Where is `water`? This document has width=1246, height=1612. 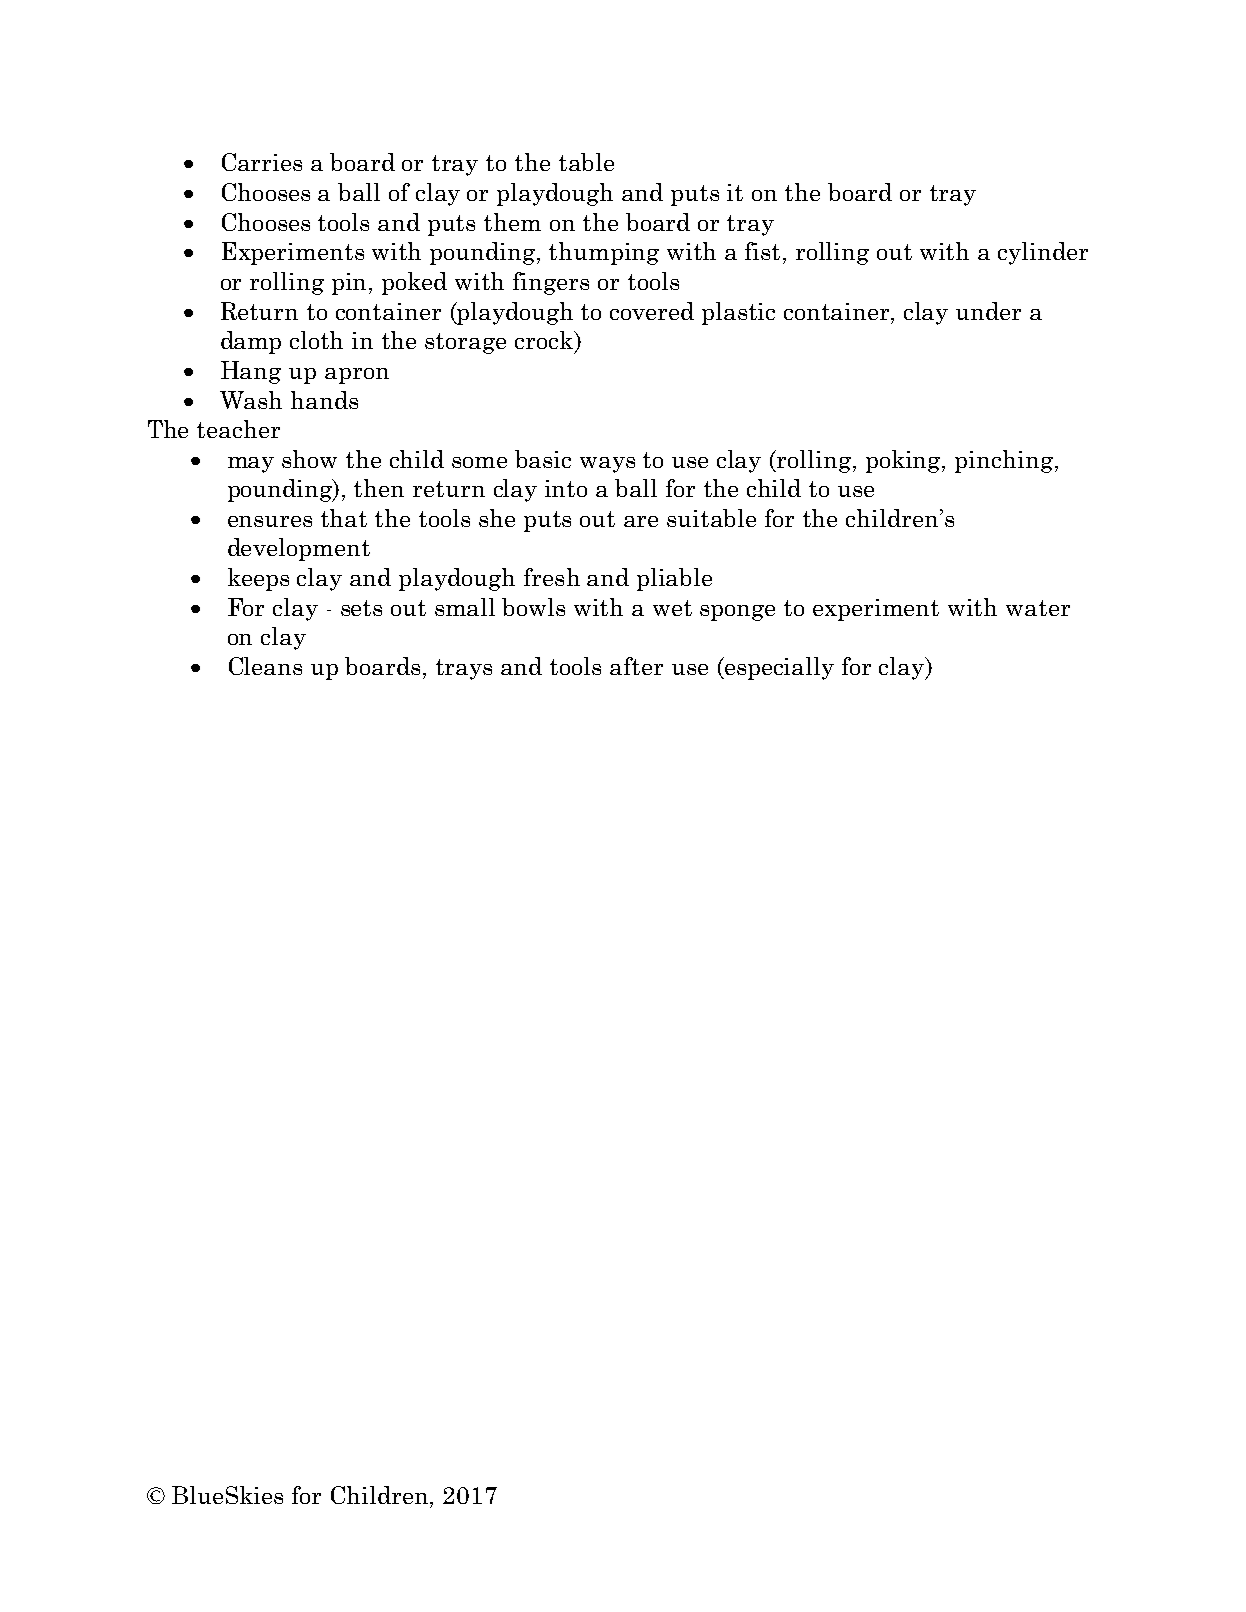 water is located at coordinates (1038, 608).
